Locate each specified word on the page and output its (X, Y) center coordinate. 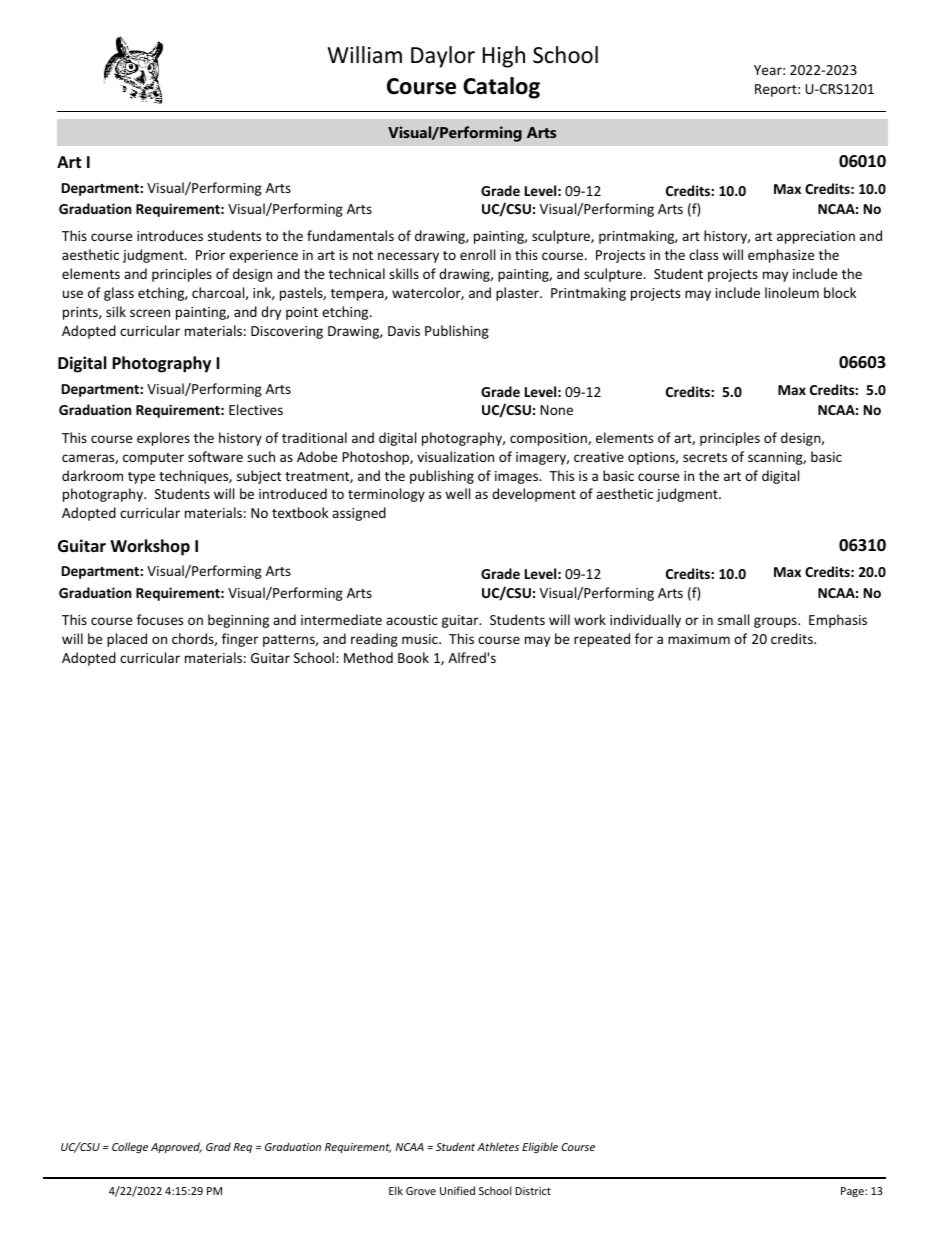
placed (127, 640)
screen (150, 313)
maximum (699, 639)
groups (776, 622)
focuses (160, 619)
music (421, 639)
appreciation (816, 237)
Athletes (498, 1146)
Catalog (501, 88)
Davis (404, 331)
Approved (176, 1147)
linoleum (792, 292)
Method (368, 657)
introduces (170, 235)
